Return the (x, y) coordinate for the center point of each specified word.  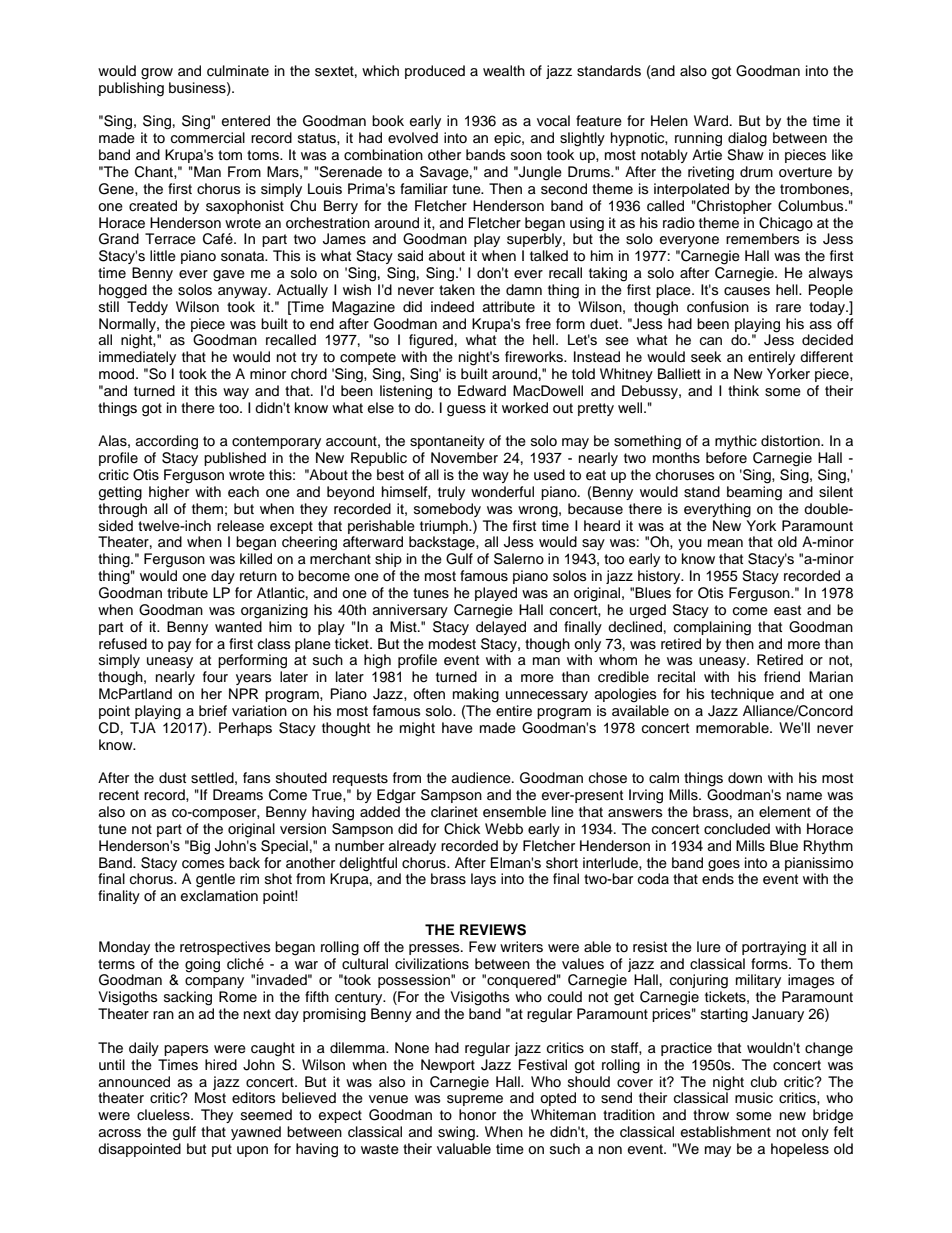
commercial (208, 138)
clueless (164, 1115)
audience (482, 778)
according (167, 442)
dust (172, 778)
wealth (504, 71)
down (745, 777)
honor (477, 1115)
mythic (736, 442)
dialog (747, 139)
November (464, 458)
